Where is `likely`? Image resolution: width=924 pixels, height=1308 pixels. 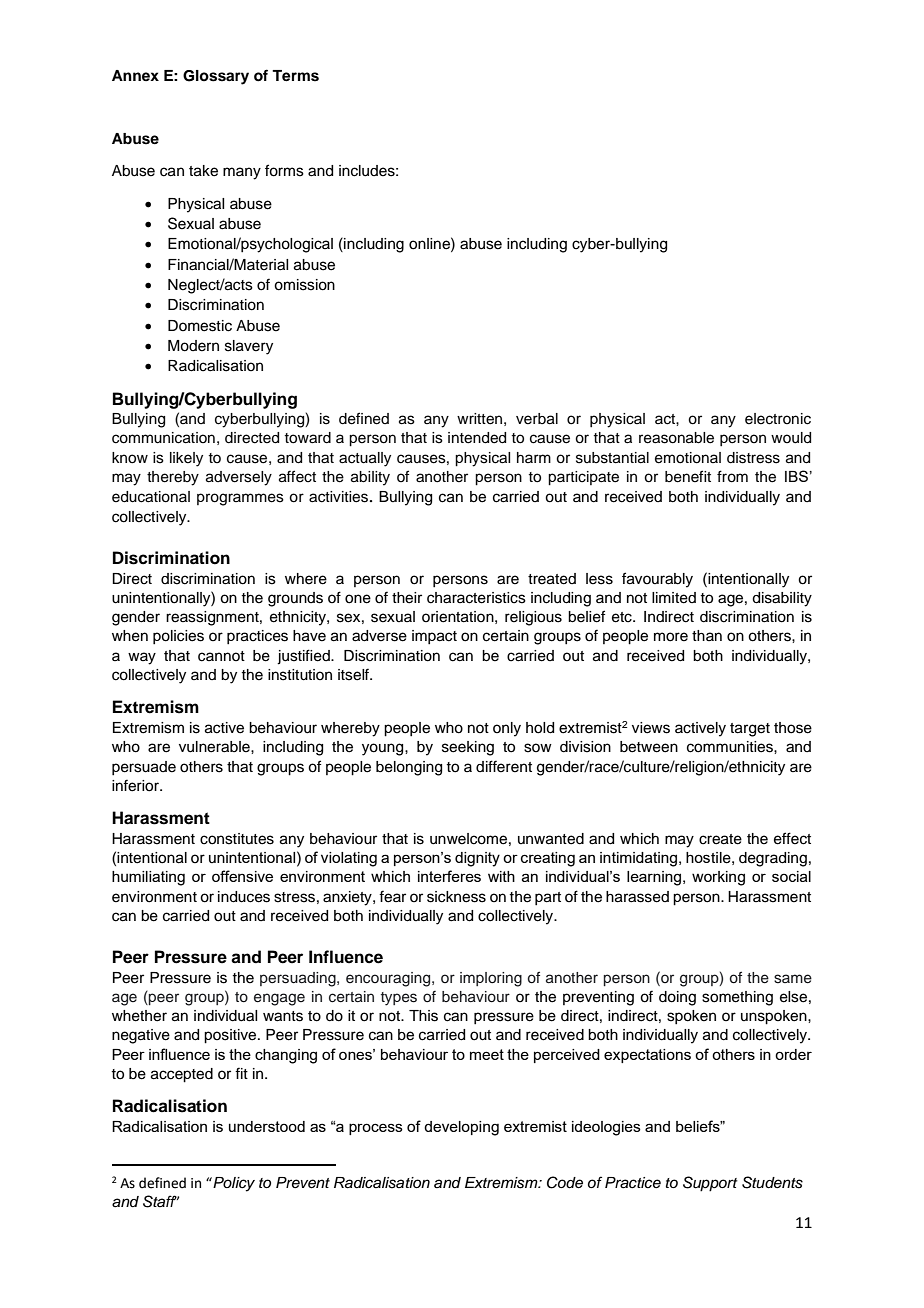
likely is located at coordinates (186, 459).
